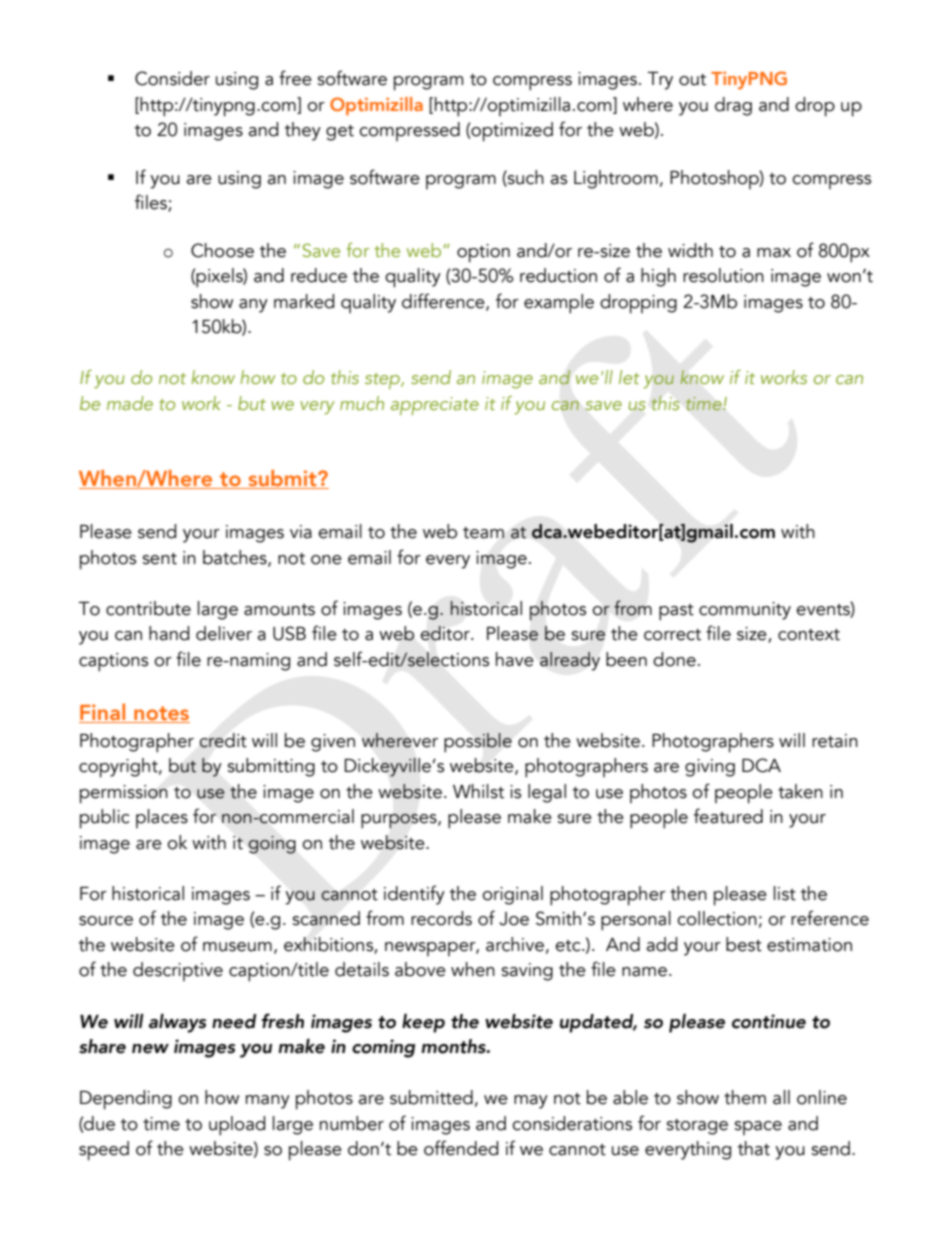 This screenshot has height=1233, width=952. I want to click on get, so click(340, 133).
